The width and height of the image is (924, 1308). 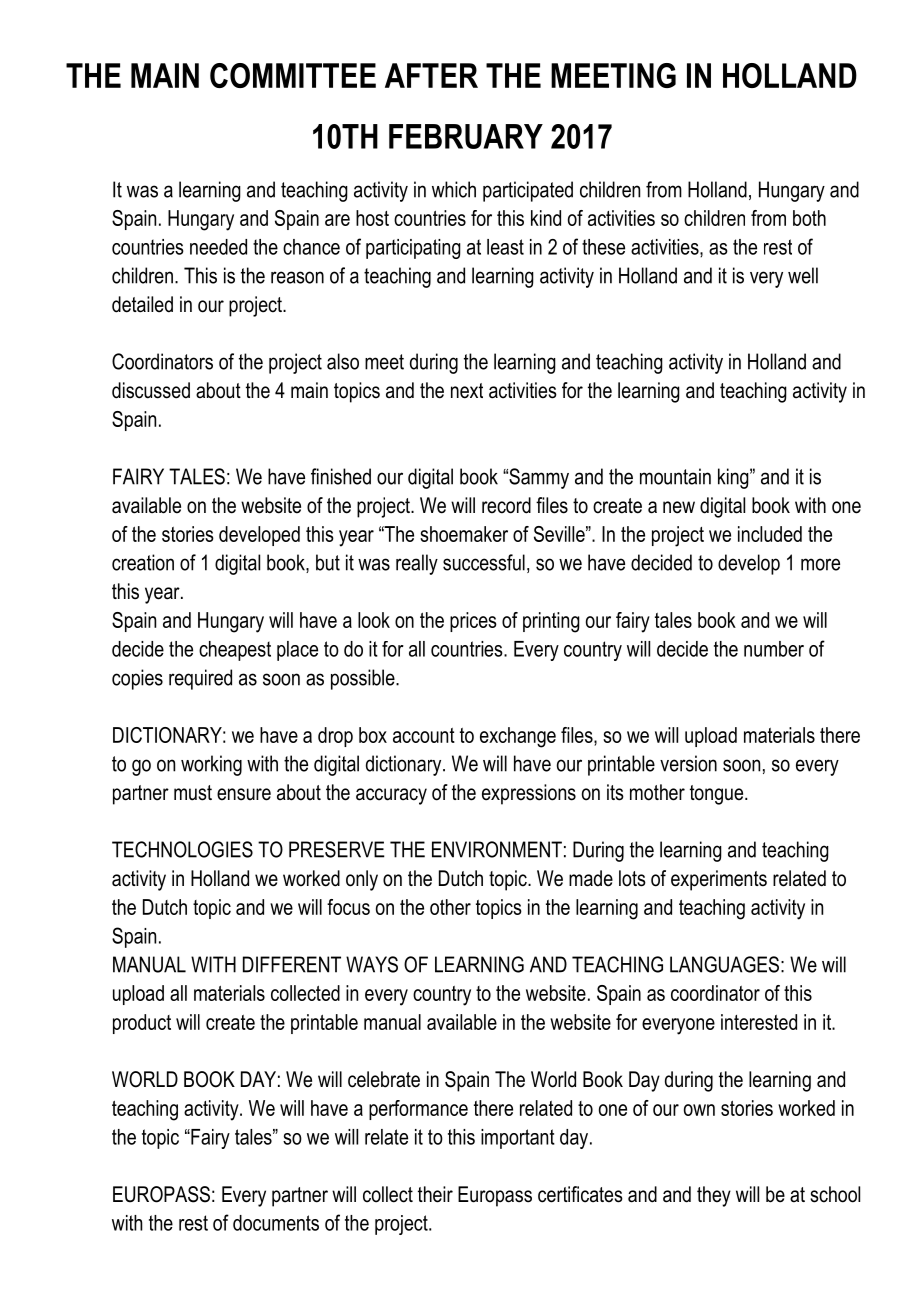 What do you see at coordinates (473, 622) in the image?
I see `prices` at bounding box center [473, 622].
